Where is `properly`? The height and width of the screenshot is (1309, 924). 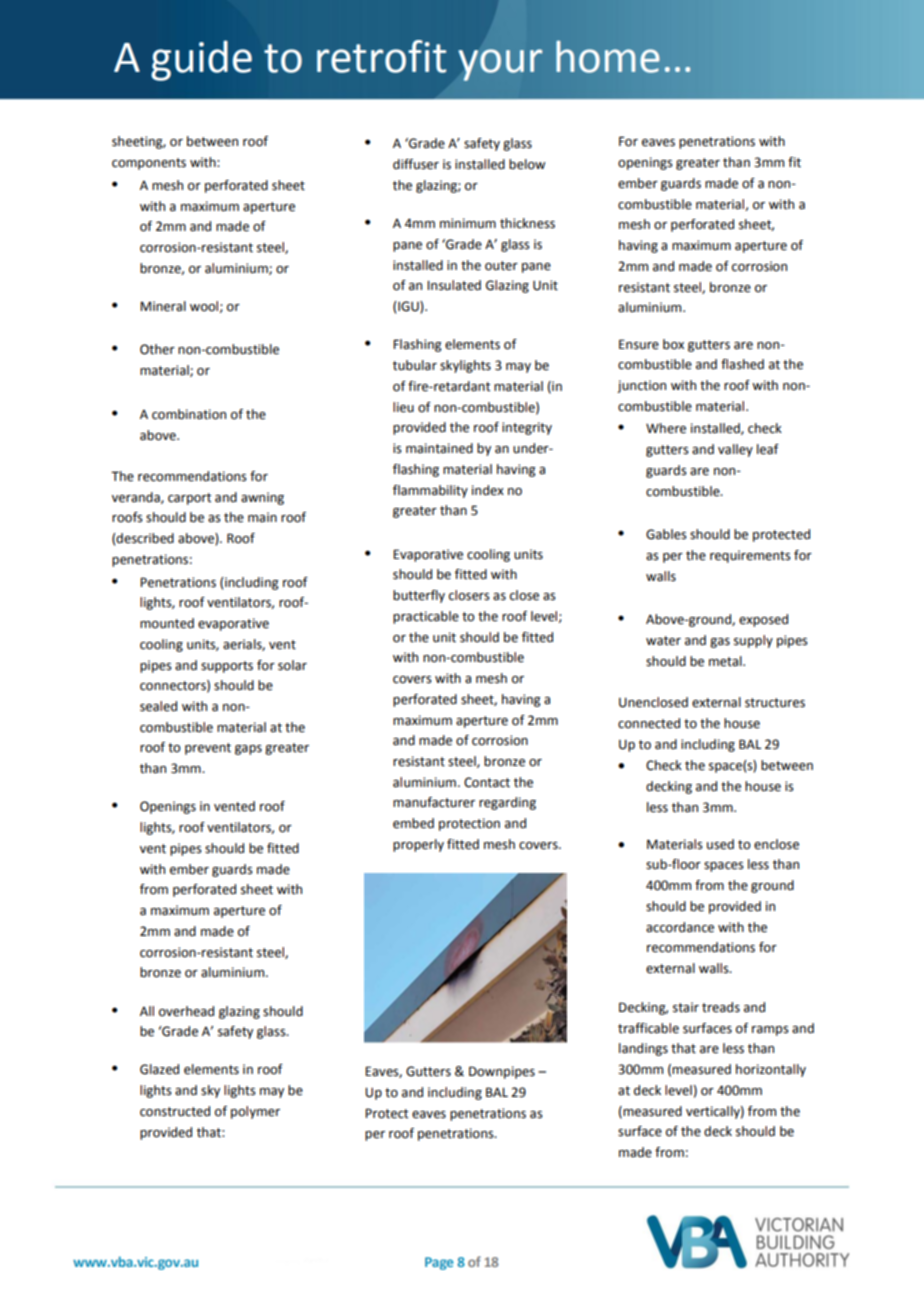
properly is located at coordinates (418, 845).
